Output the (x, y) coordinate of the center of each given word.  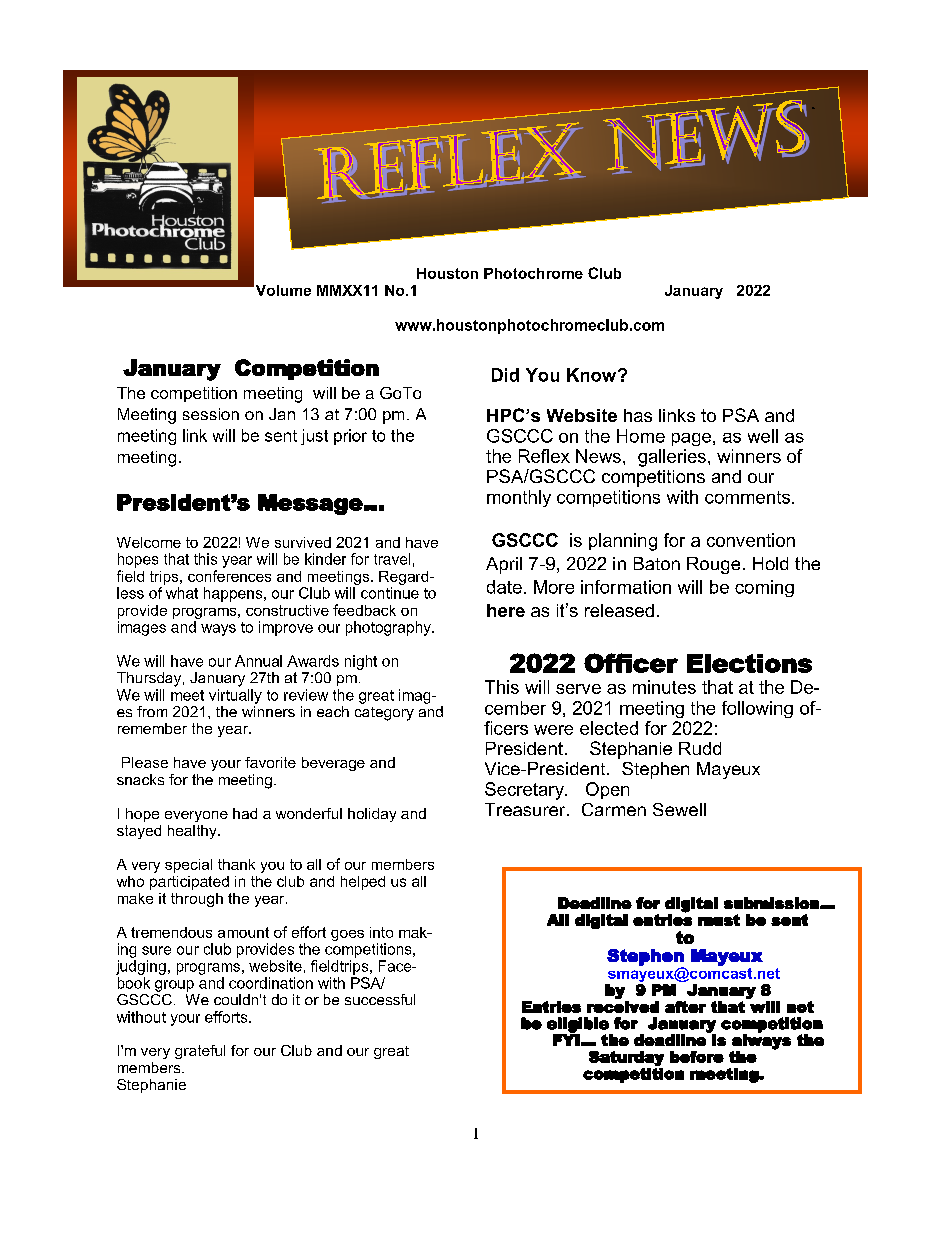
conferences (229, 576)
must (719, 920)
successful (380, 999)
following (757, 709)
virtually (235, 696)
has (638, 415)
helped (363, 883)
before (697, 1057)
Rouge (713, 565)
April (504, 565)
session (211, 414)
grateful (200, 1052)
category (384, 714)
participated (189, 883)
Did (505, 375)
